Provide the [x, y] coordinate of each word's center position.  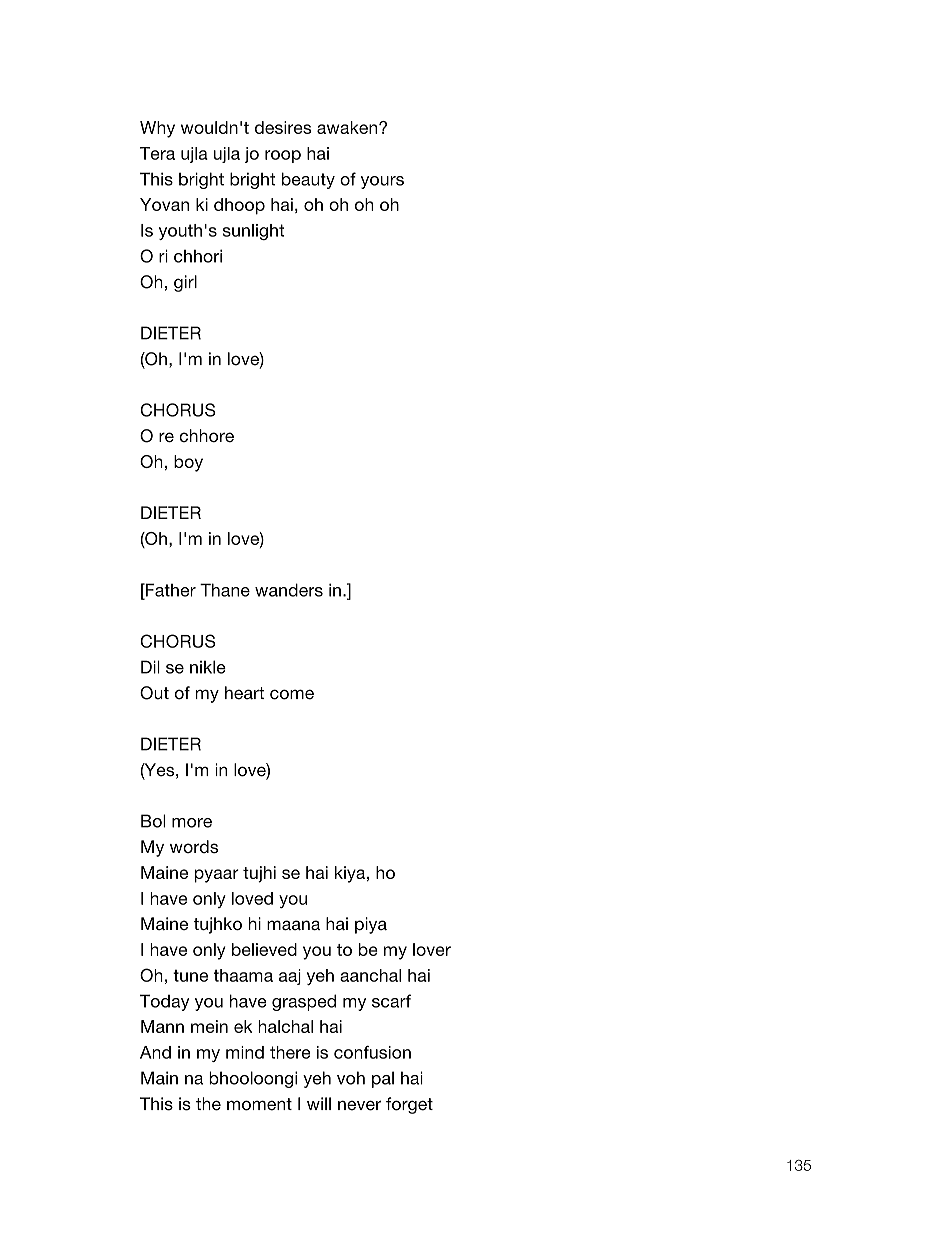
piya [371, 925]
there [290, 1052]
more [192, 823]
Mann [162, 1026]
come [292, 694]
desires [283, 127]
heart [244, 693]
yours [382, 182]
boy [188, 463]
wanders [289, 590]
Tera [157, 153]
